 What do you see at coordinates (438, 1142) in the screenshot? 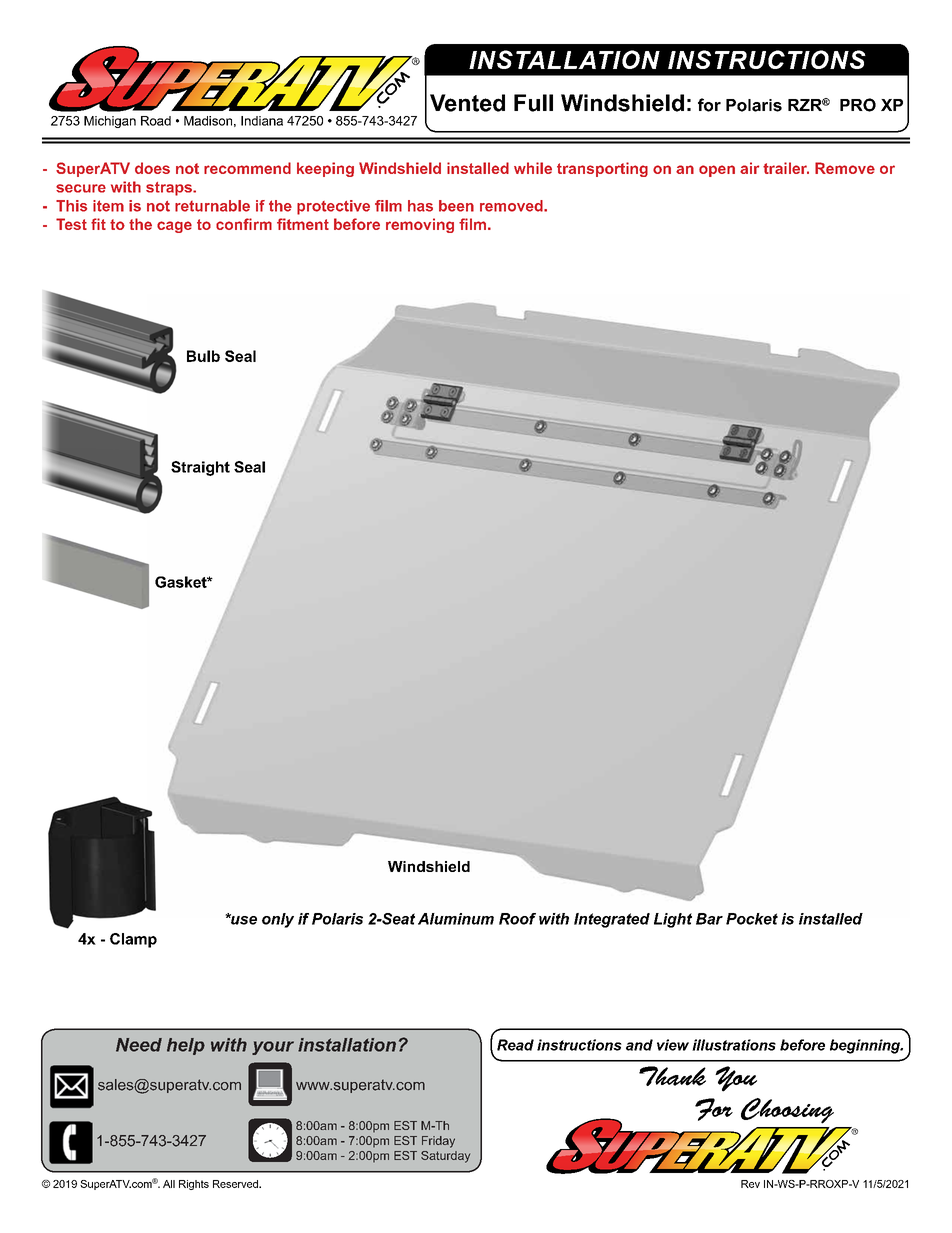
I see `Friday` at bounding box center [438, 1142].
